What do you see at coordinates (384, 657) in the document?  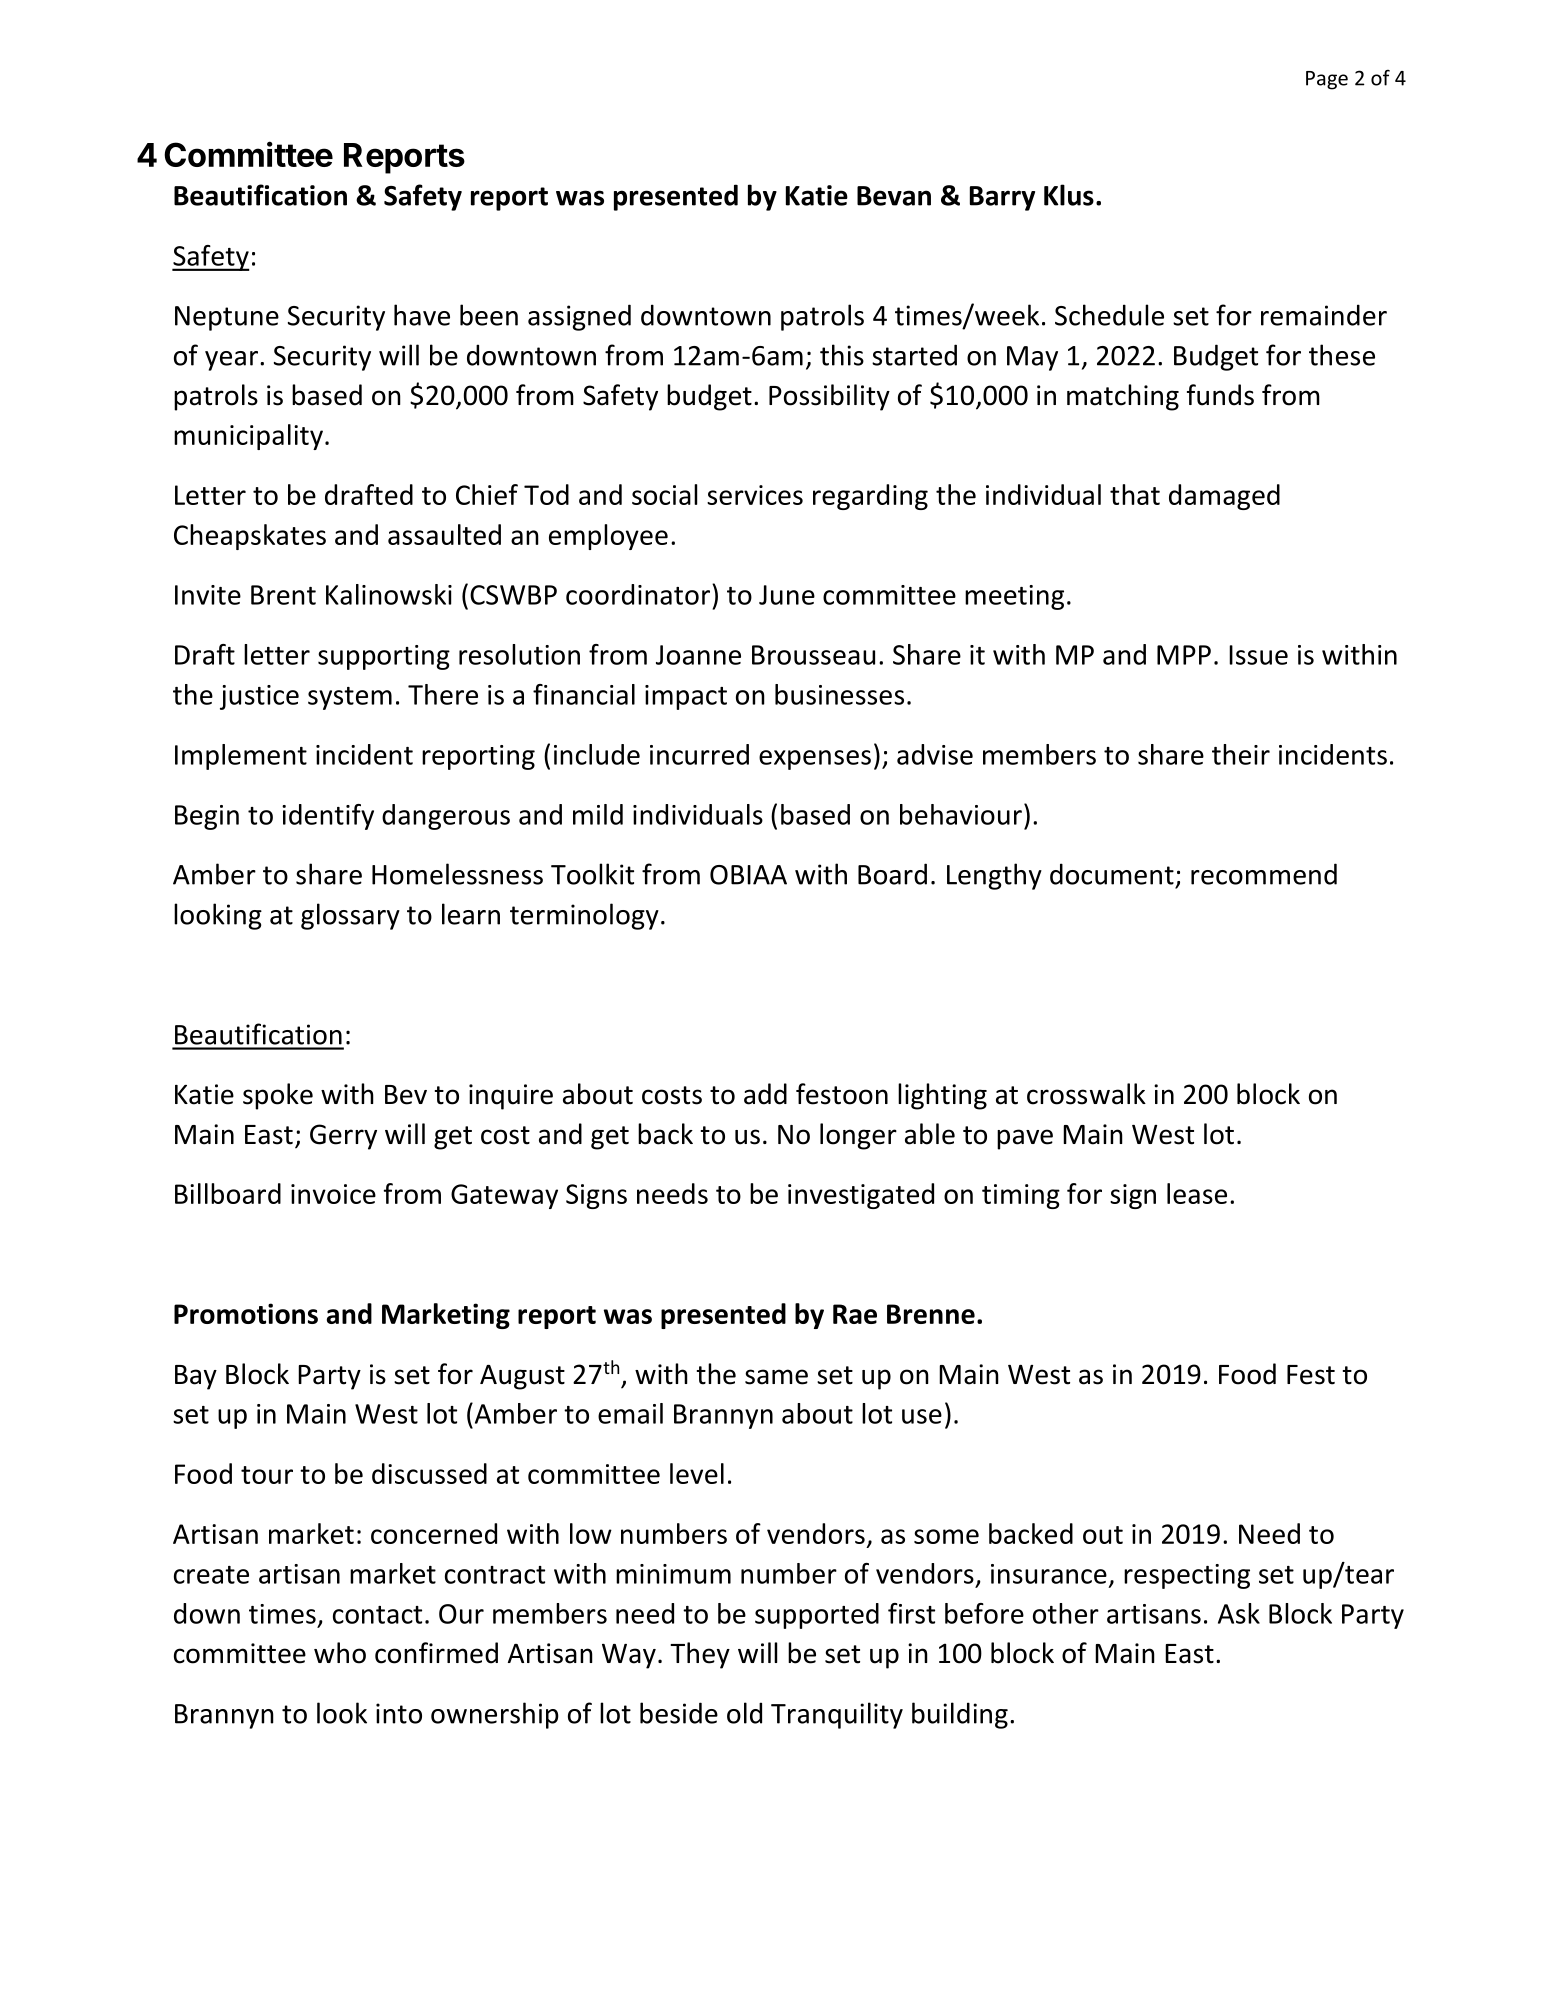 I see `supporting` at bounding box center [384, 657].
